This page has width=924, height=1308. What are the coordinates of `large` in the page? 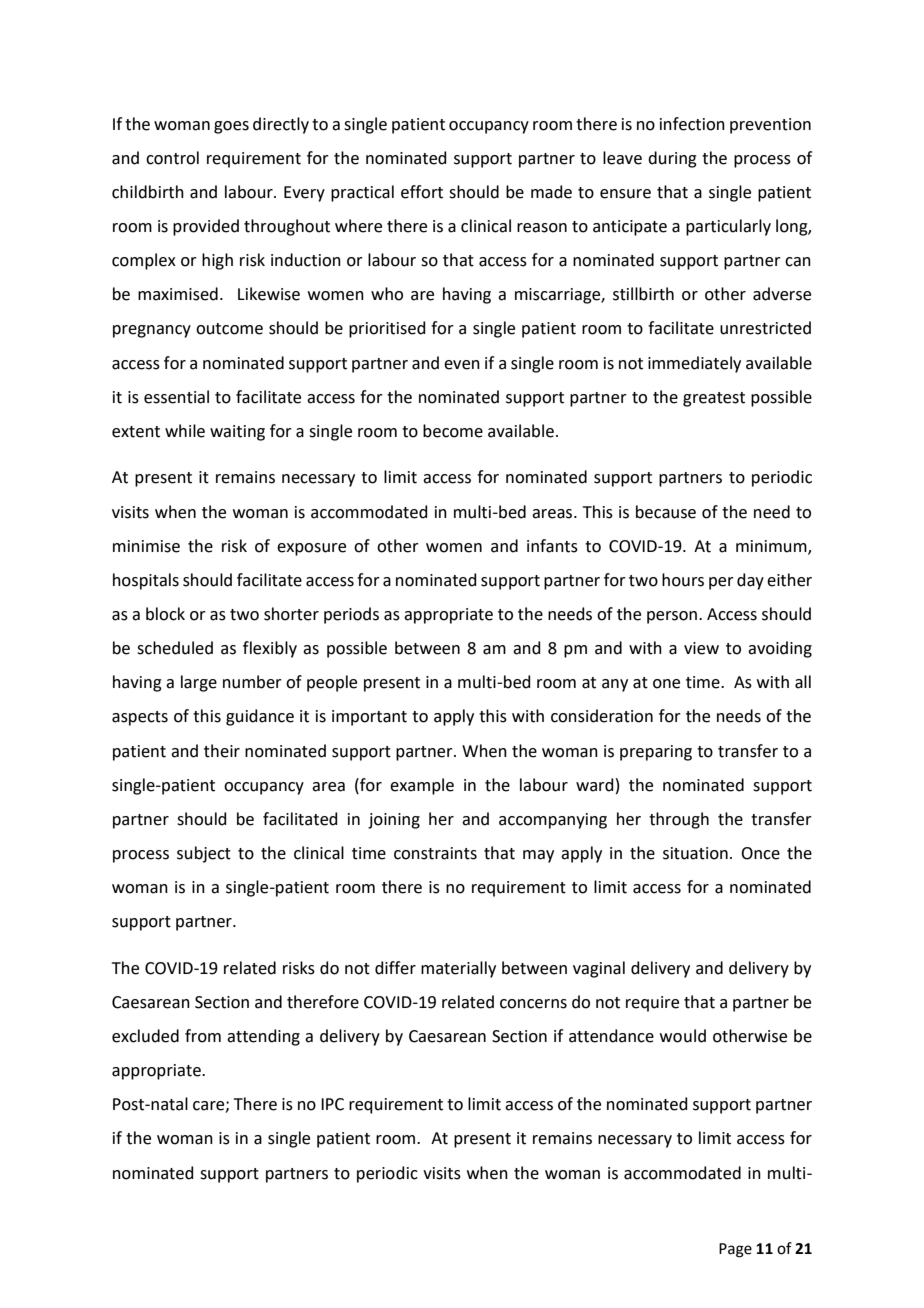 It's located at (199, 683).
